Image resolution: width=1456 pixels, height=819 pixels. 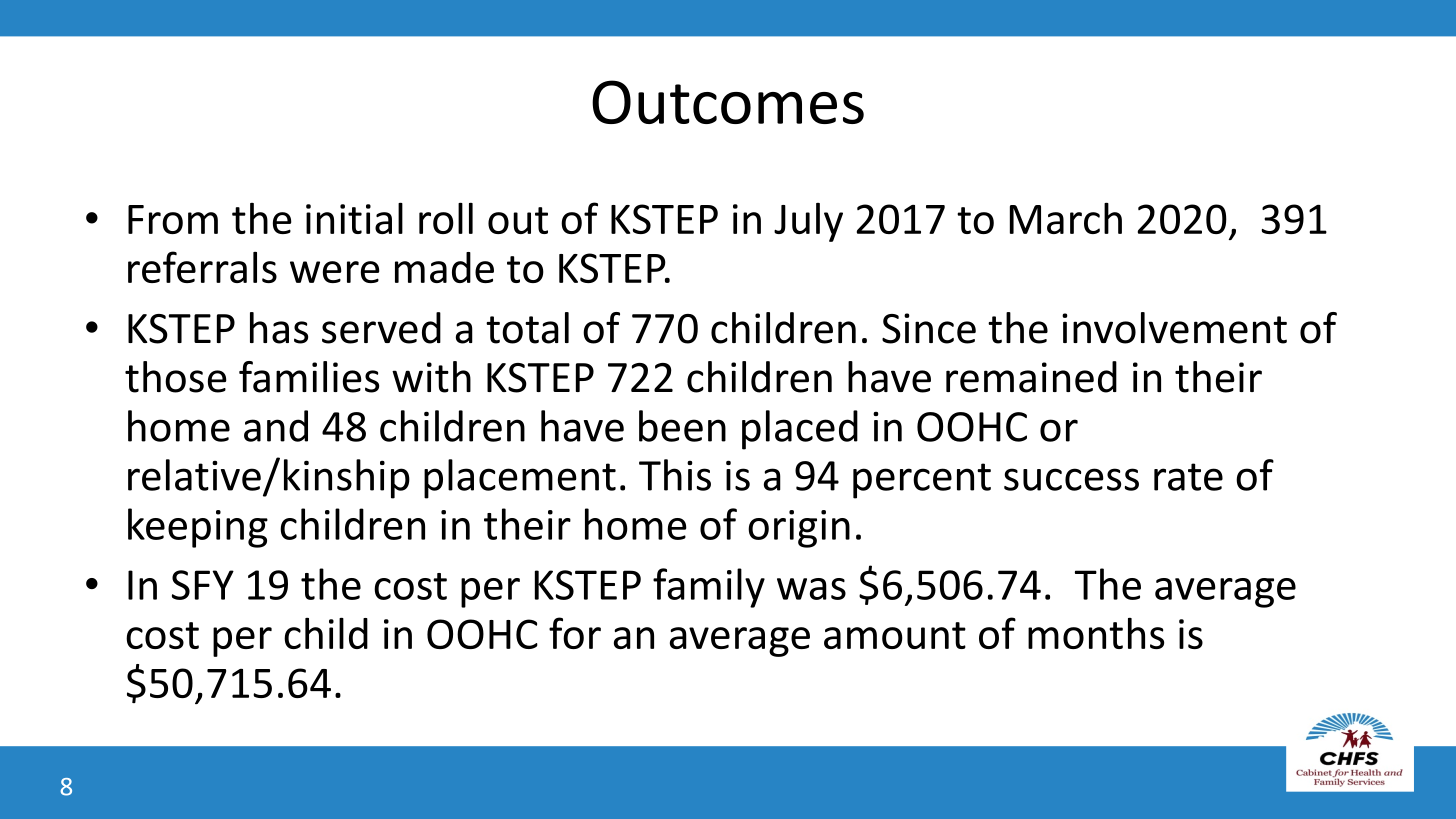 What do you see at coordinates (1031, 377) in the document?
I see `remained` at bounding box center [1031, 377].
